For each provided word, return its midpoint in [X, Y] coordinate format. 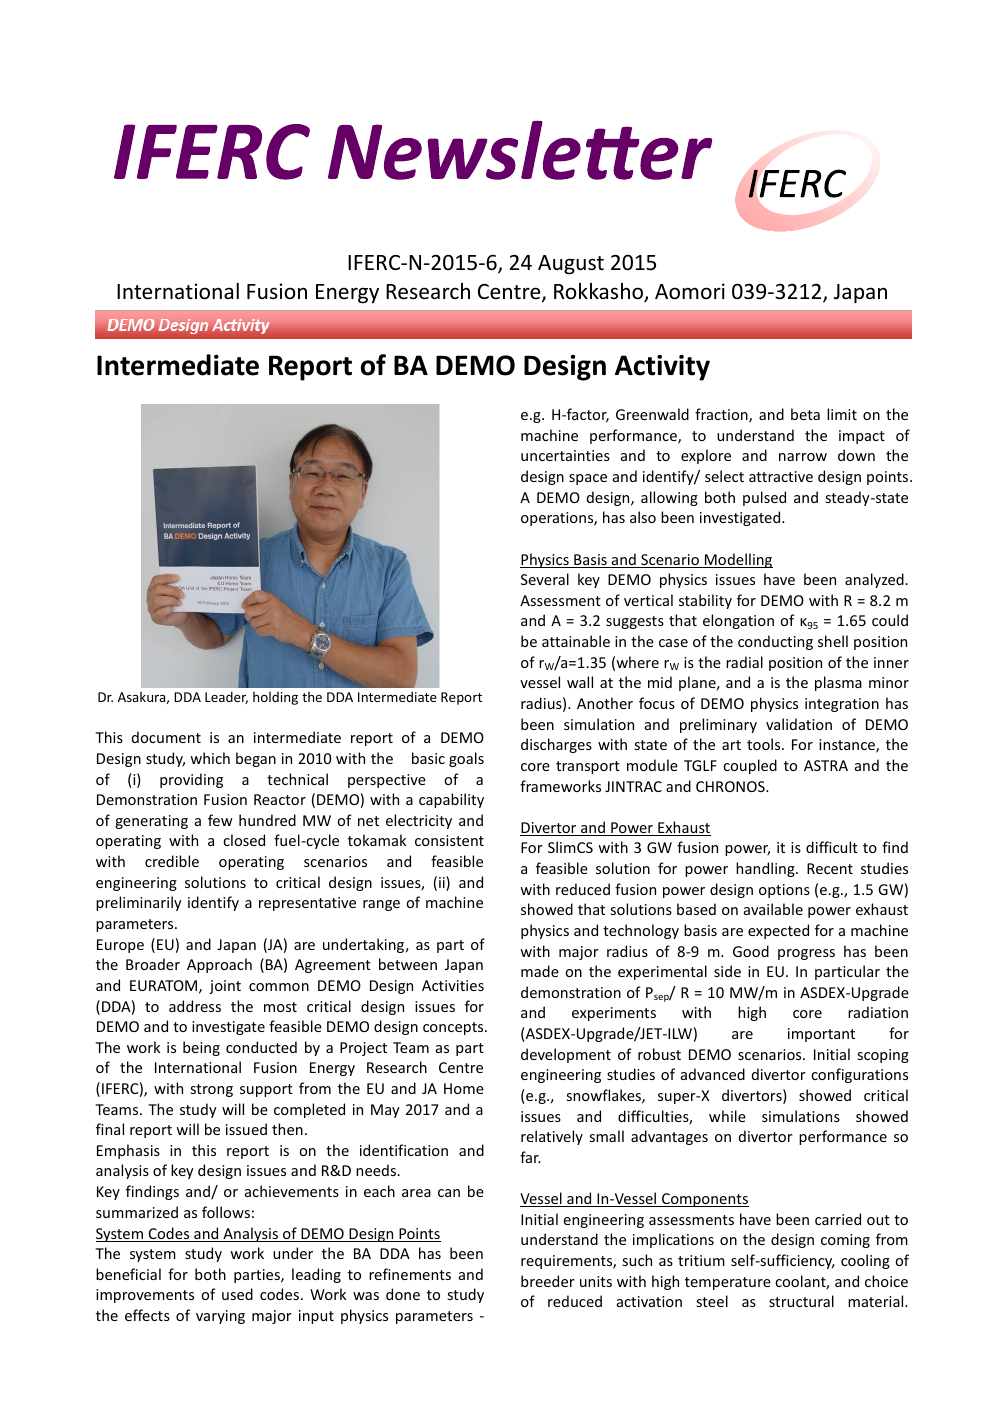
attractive [781, 476]
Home [464, 1088]
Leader [226, 697]
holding [275, 698]
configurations [859, 1075]
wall [580, 682]
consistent [449, 840]
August [571, 265]
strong [212, 1090]
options [784, 891]
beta [805, 414]
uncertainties [565, 455]
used [237, 1294]
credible [172, 861]
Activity [662, 368]
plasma [838, 683]
